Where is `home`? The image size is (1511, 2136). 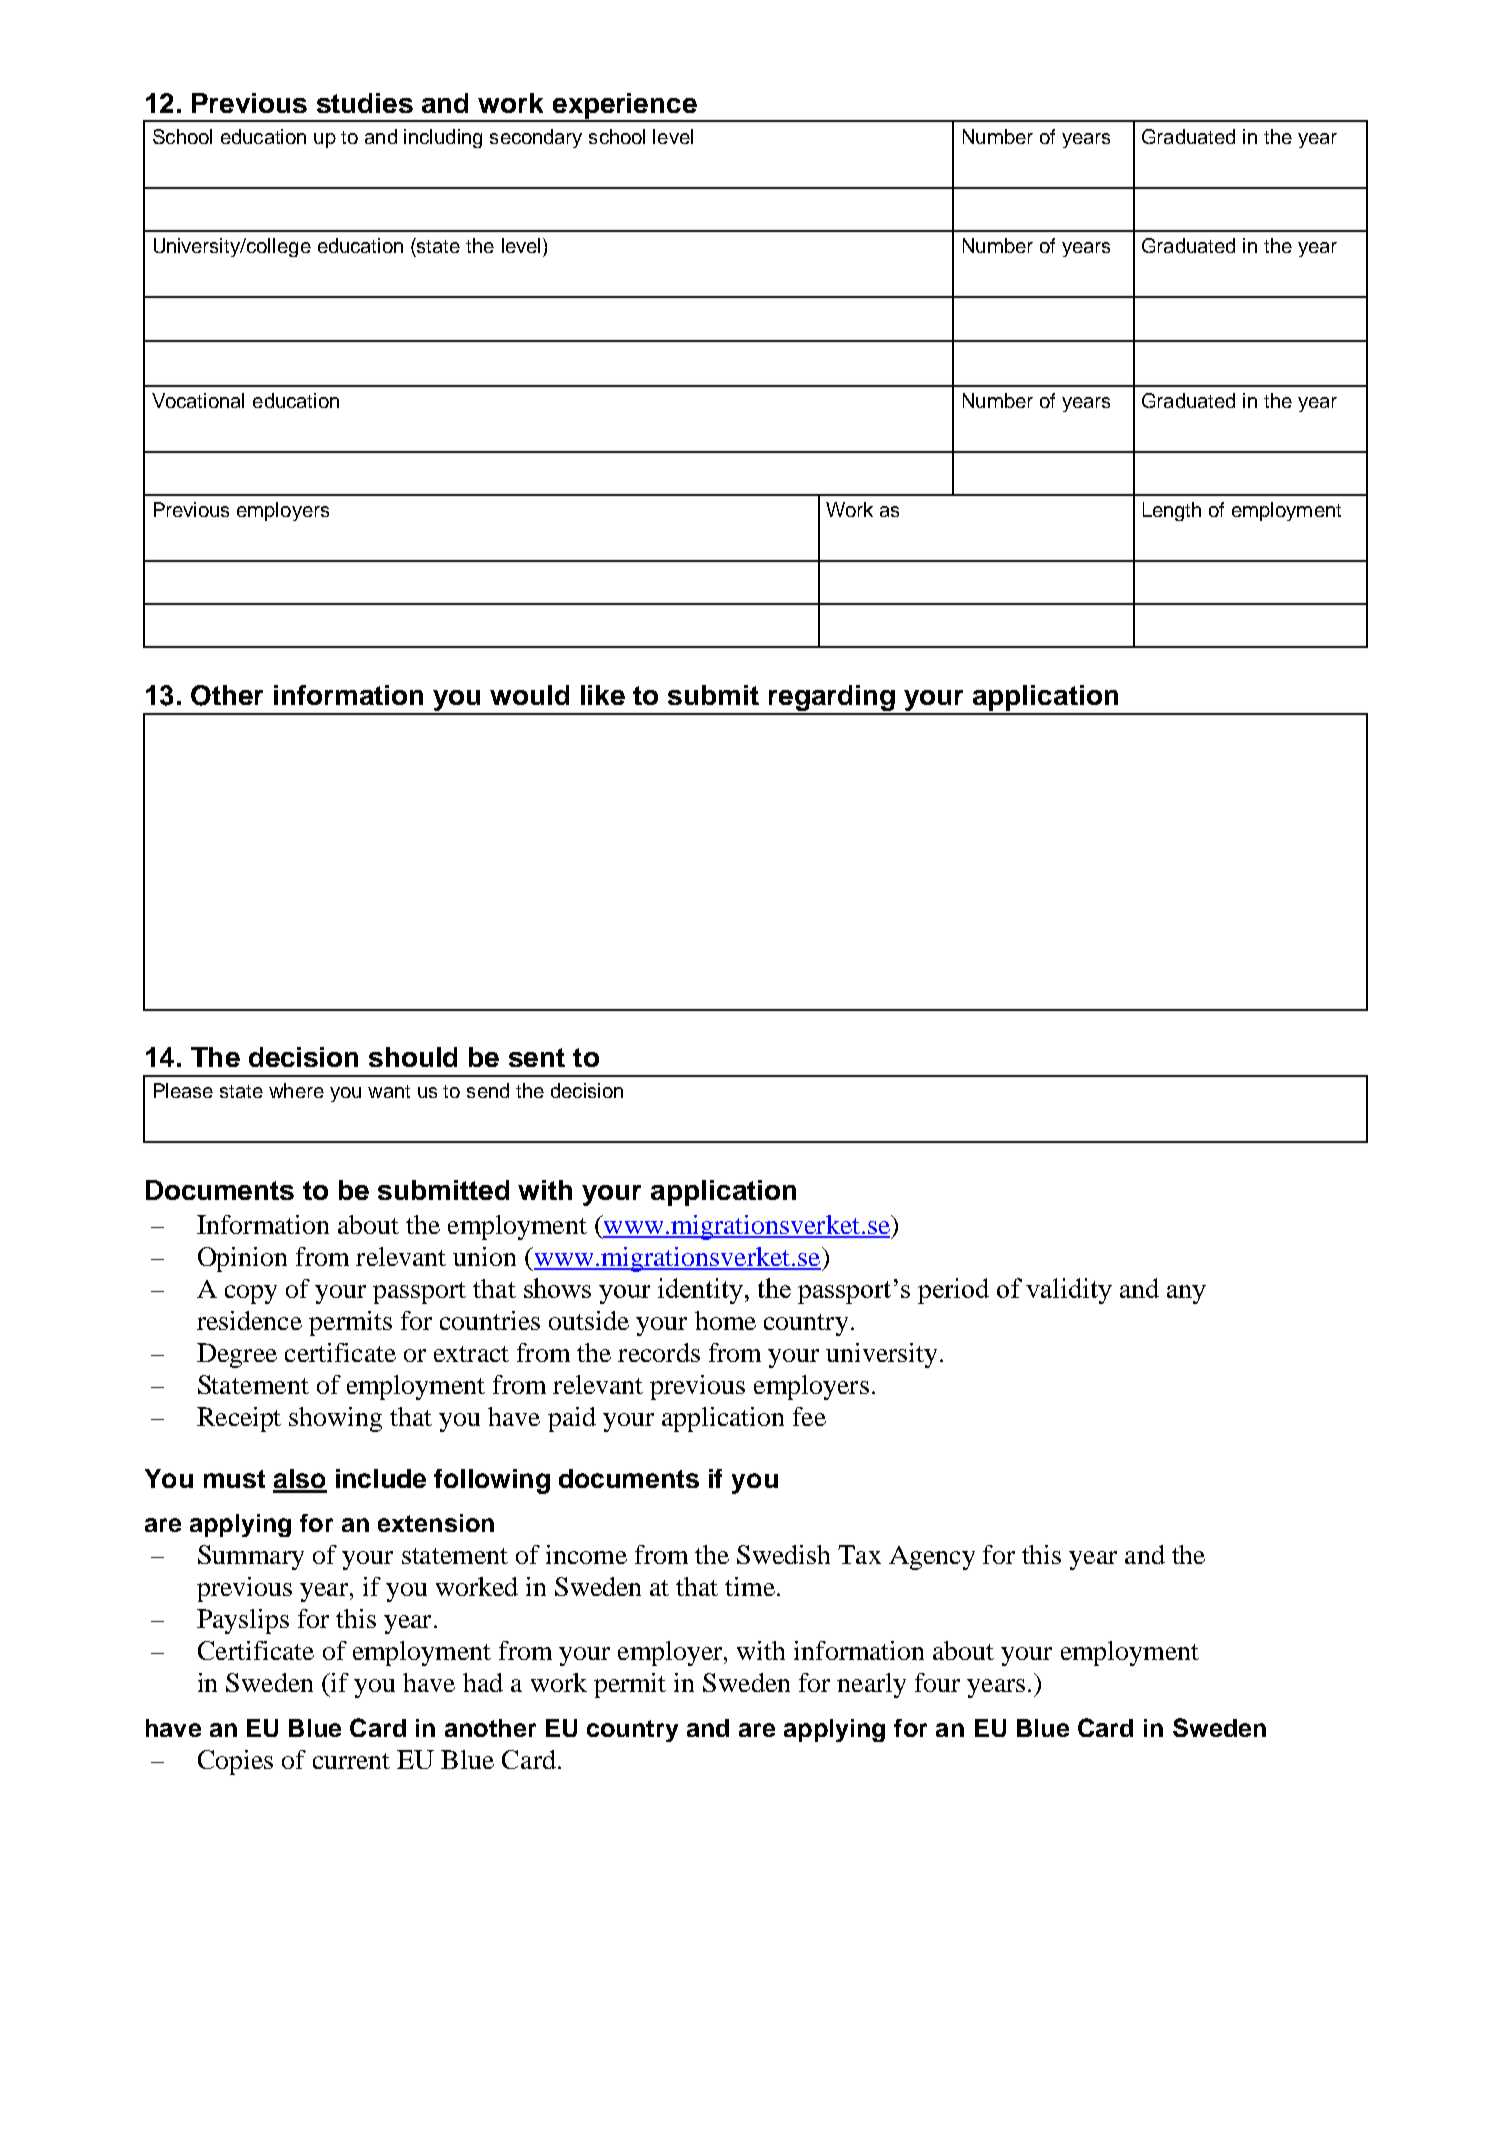 home is located at coordinates (725, 1320).
